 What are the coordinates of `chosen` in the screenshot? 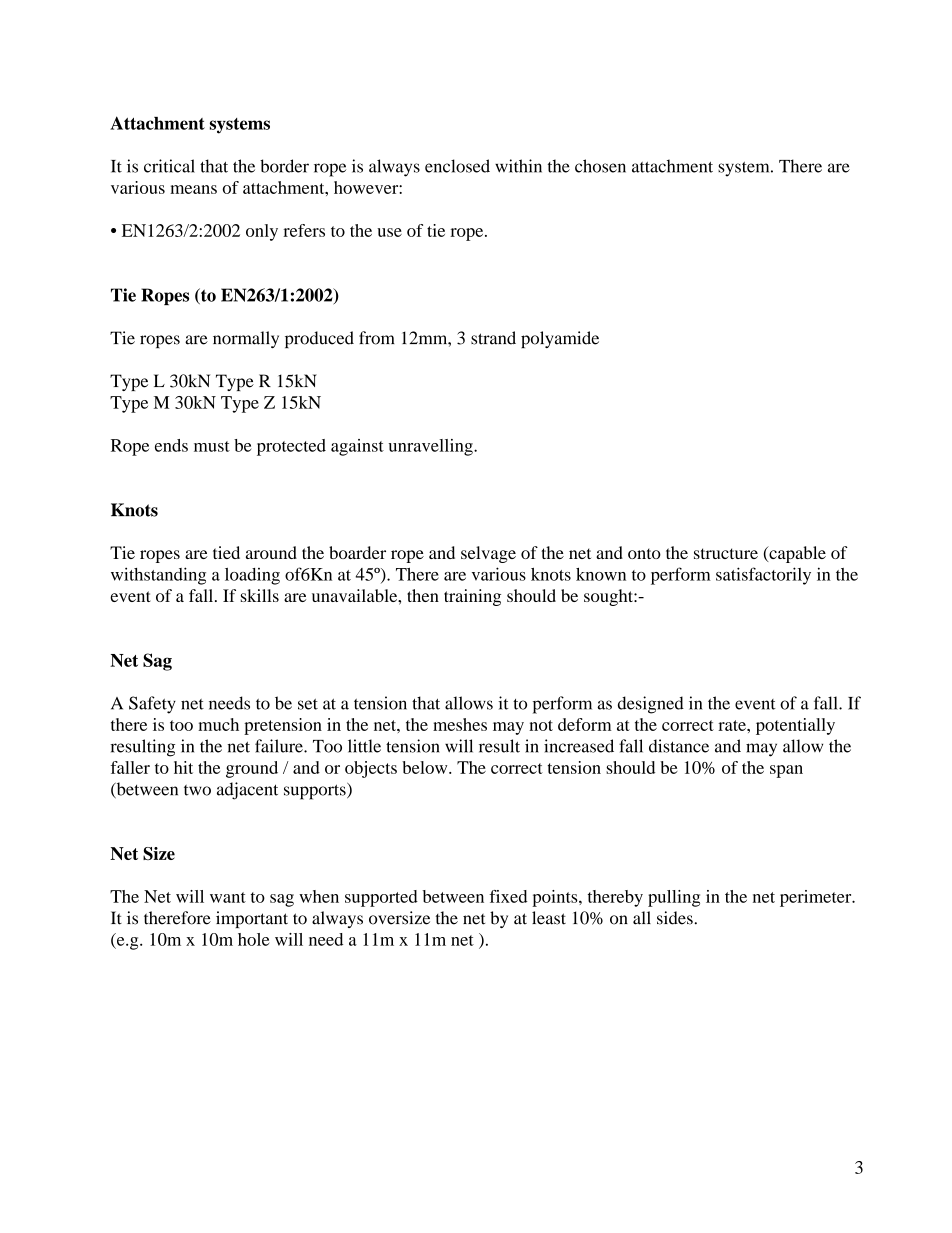 It's located at (600, 166).
